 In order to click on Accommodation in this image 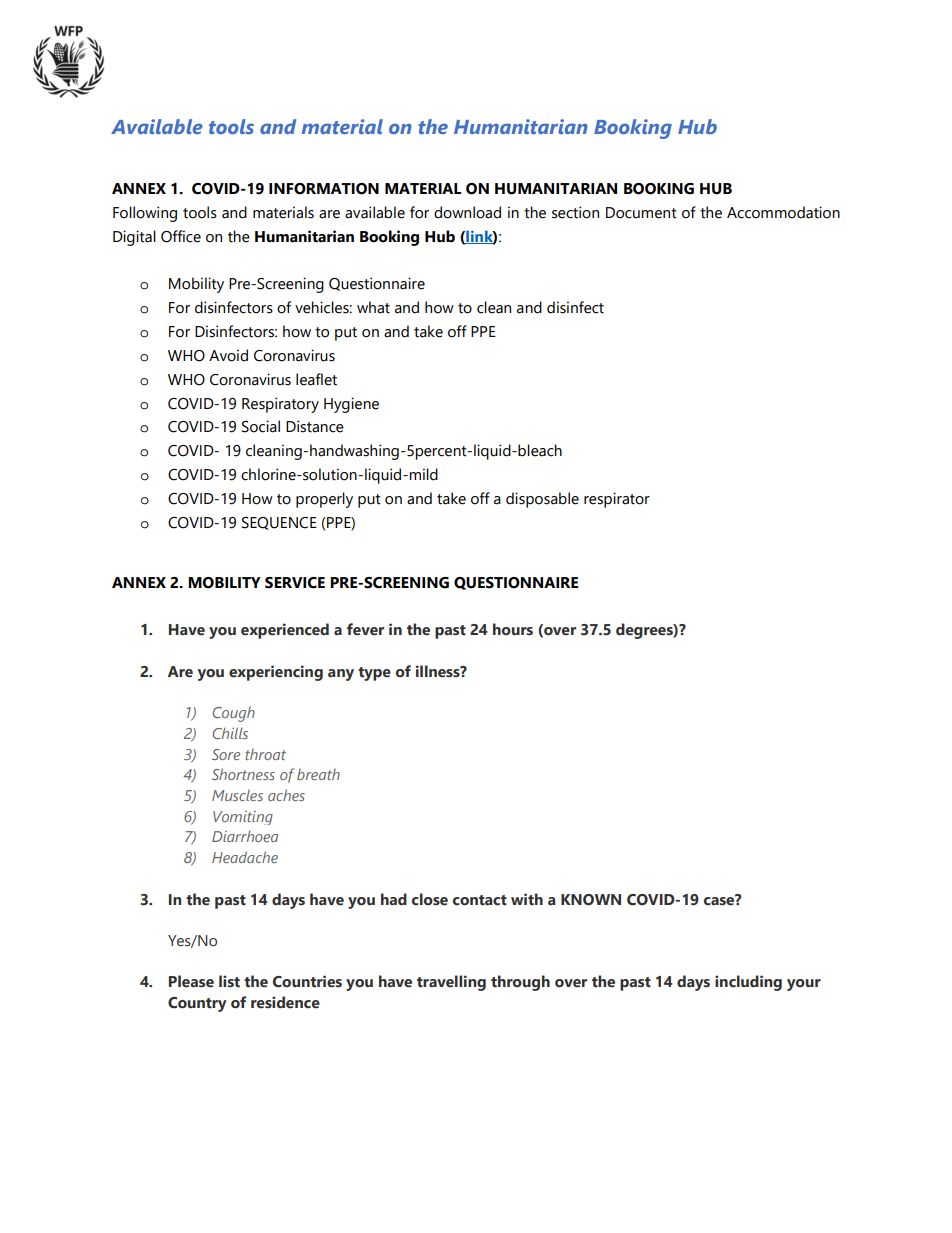, I will do `click(783, 212)`.
